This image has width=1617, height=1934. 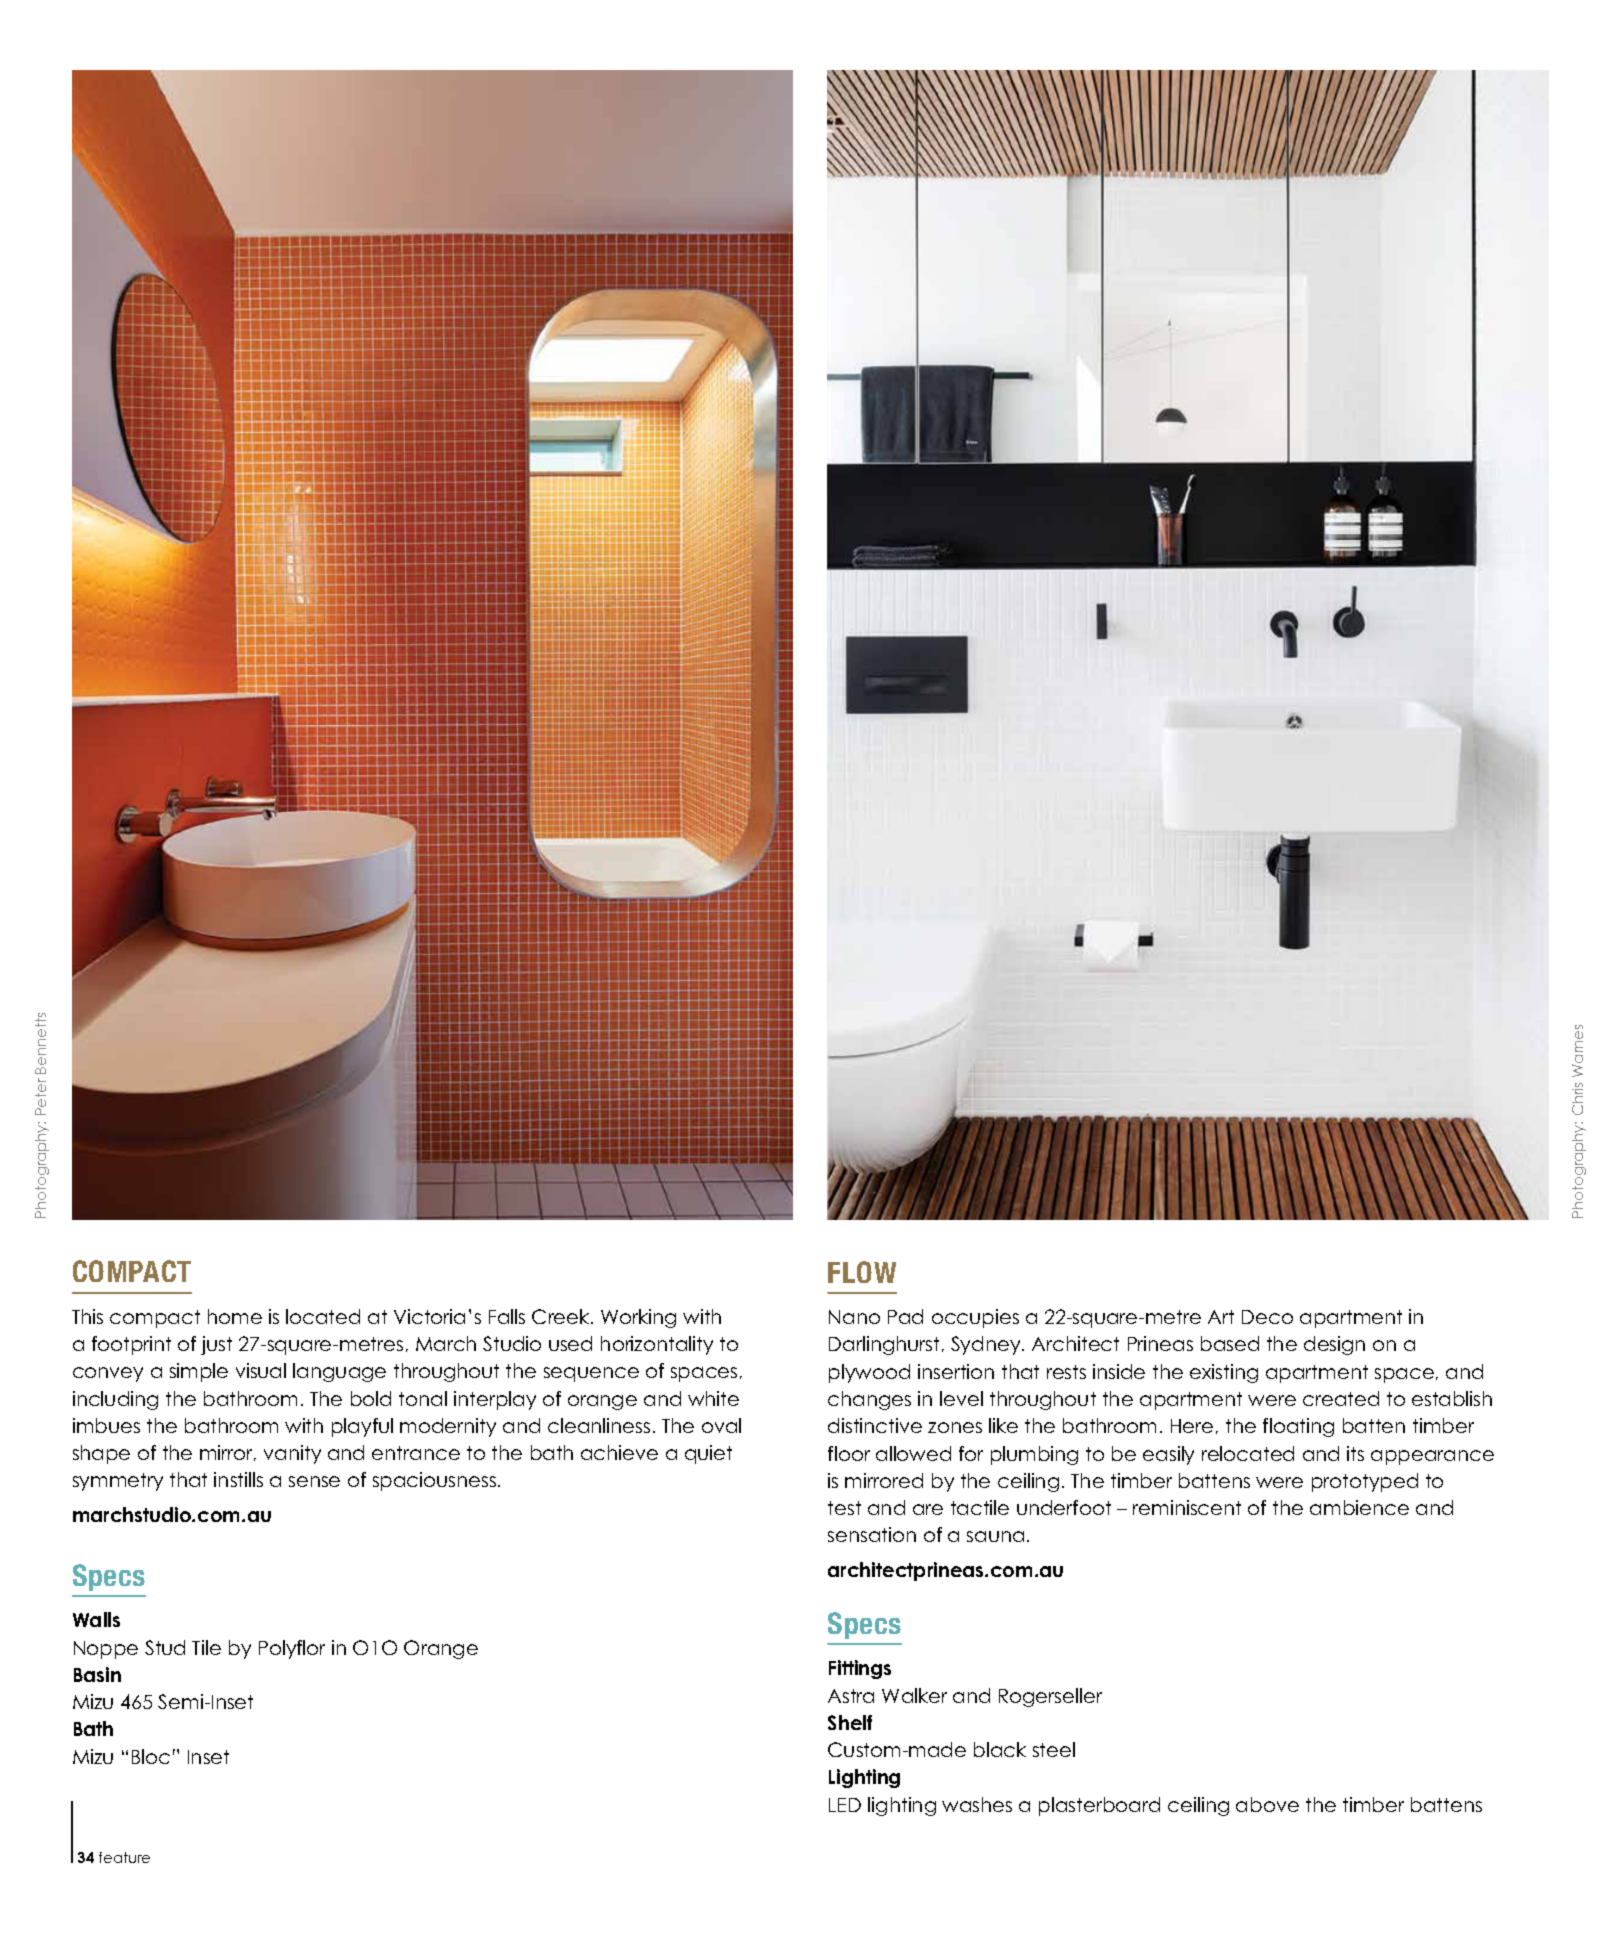 I want to click on home, so click(x=235, y=1316).
